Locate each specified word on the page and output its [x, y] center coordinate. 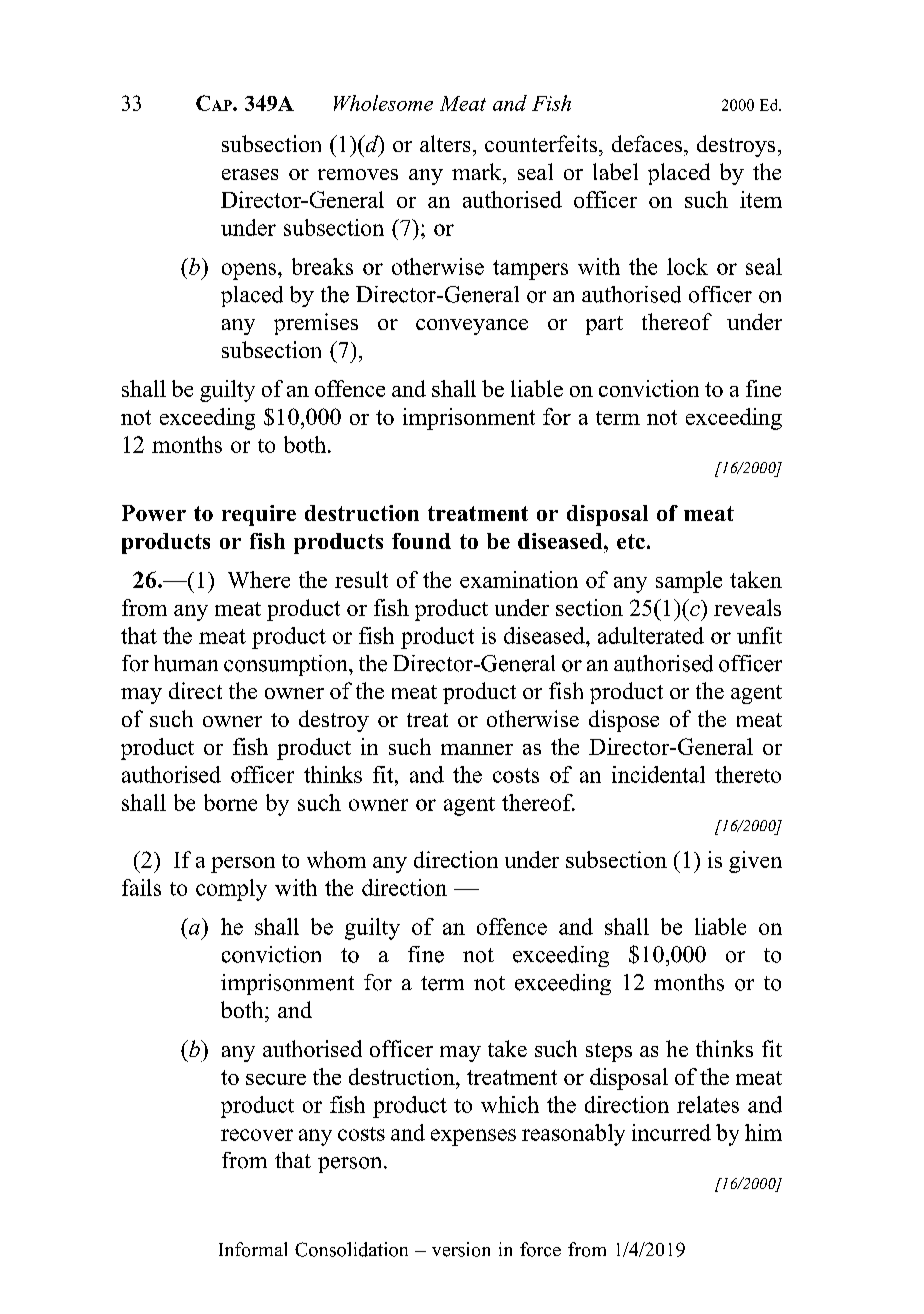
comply [231, 890]
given [755, 862]
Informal [253, 1249]
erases [250, 174]
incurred [671, 1132]
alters [445, 143]
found [421, 541]
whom [336, 859]
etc [631, 541]
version [461, 1249]
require [259, 515]
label [615, 171]
